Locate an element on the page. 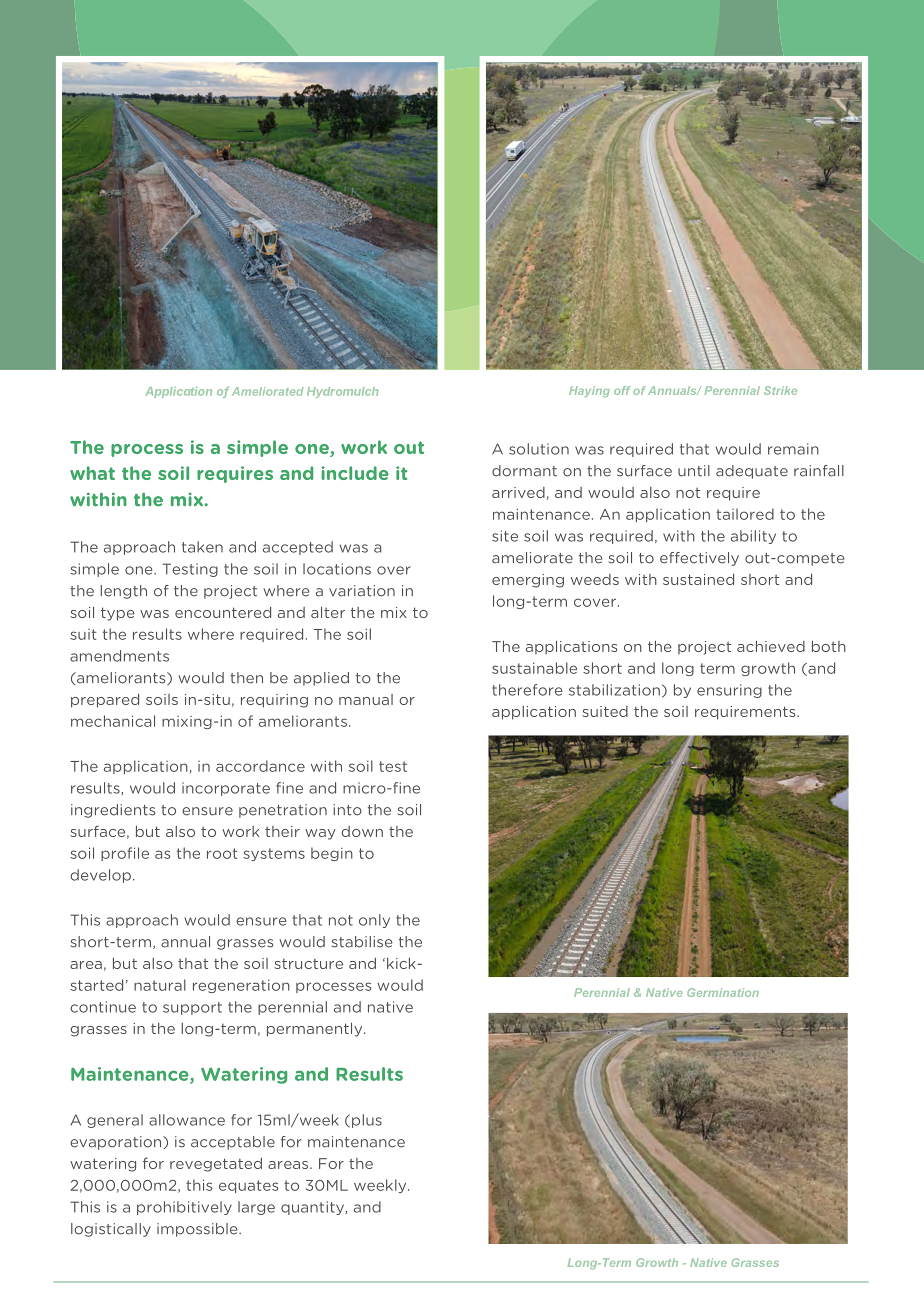 This image has height=1308, width=924. therefore is located at coordinates (527, 690).
